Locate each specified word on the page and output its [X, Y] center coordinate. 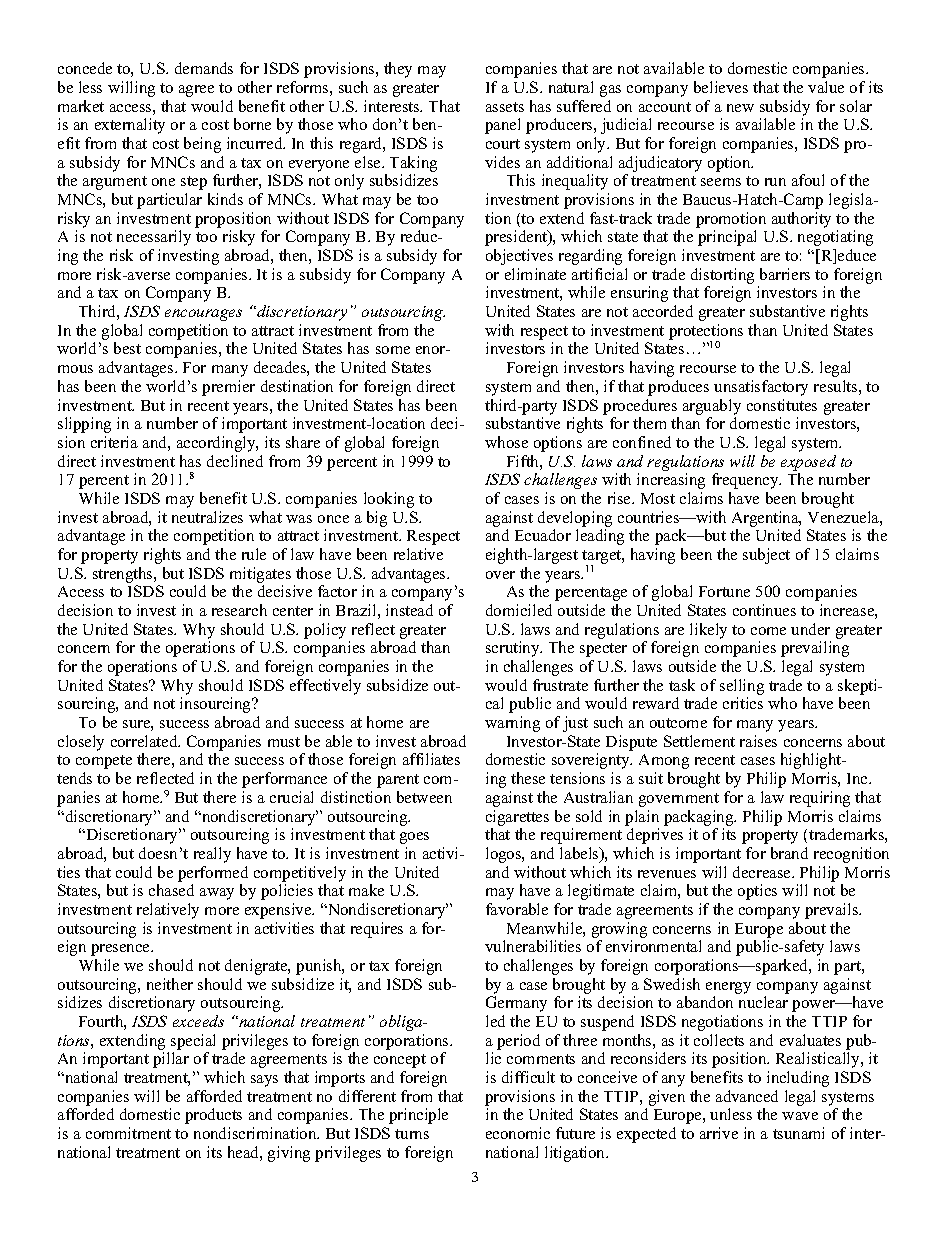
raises [758, 741]
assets [505, 107]
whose [506, 442]
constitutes [782, 405]
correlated [145, 741]
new [740, 108]
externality [130, 126]
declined [235, 461]
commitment [128, 1133]
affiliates [431, 759]
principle [418, 1116]
